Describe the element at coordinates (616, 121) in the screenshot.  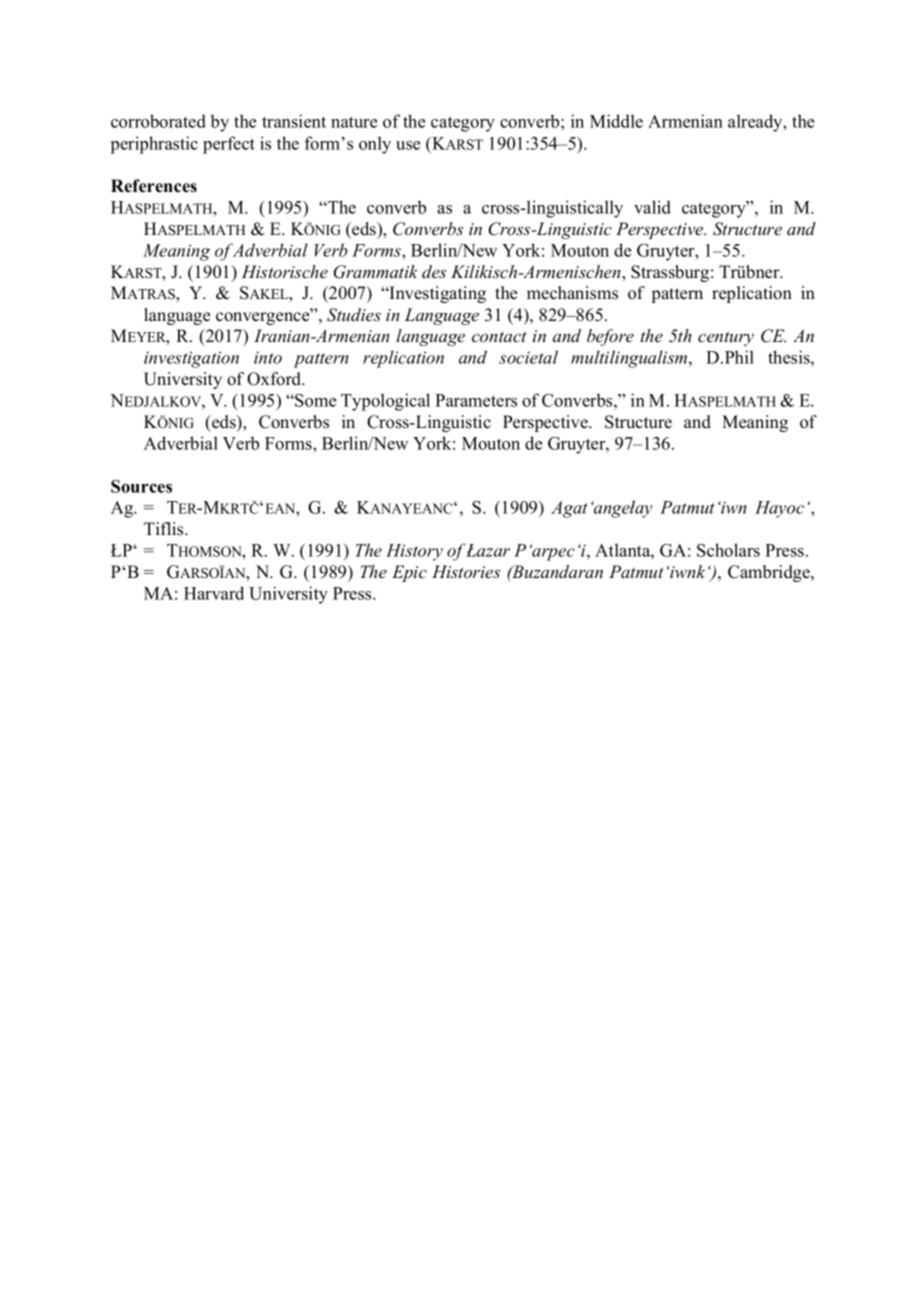
I see `Middle` at that location.
